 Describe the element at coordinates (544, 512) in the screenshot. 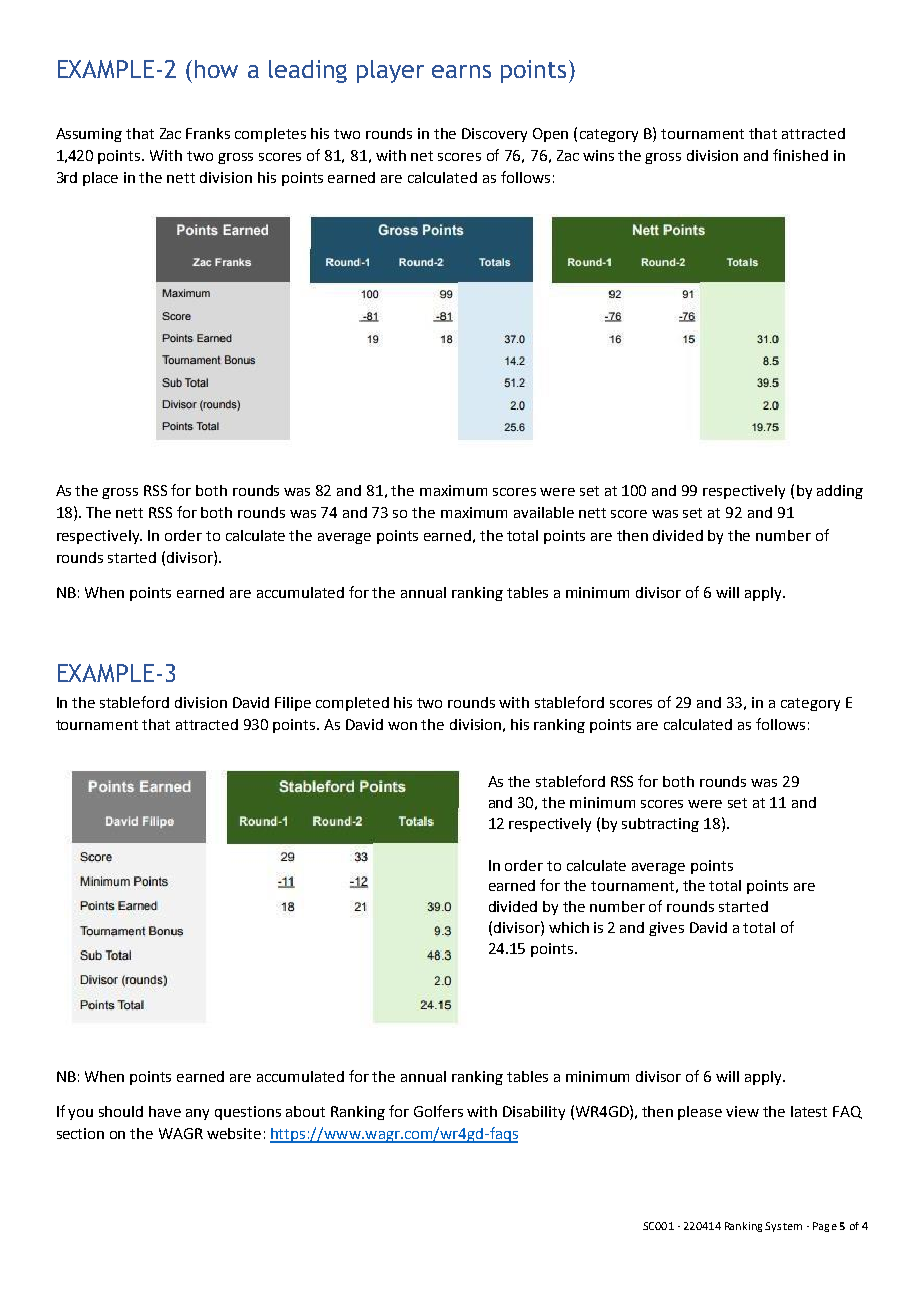

I see `available` at that location.
